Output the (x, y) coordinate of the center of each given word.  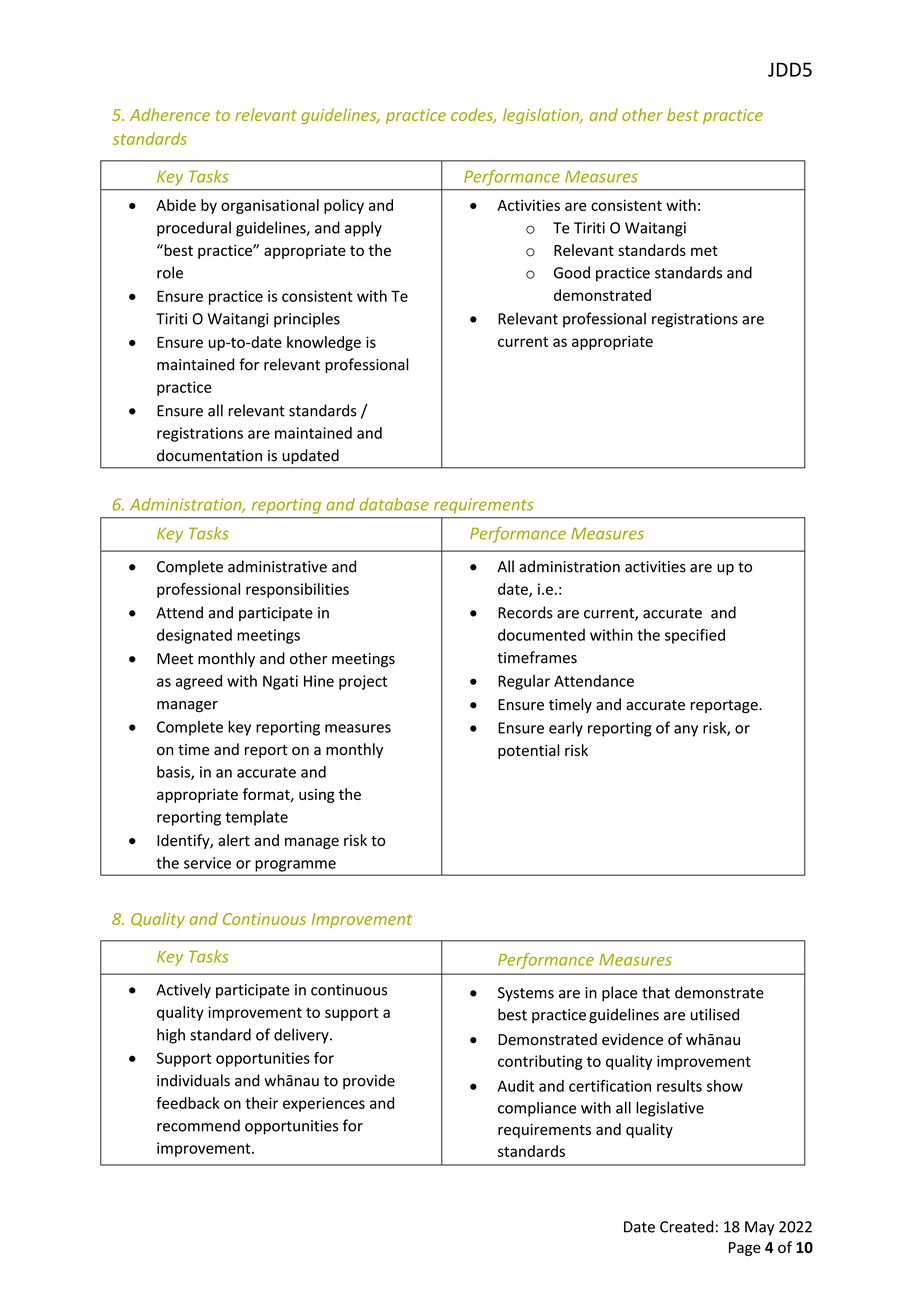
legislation (542, 116)
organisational (270, 206)
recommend (198, 1125)
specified (695, 636)
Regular (524, 682)
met (704, 251)
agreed (199, 682)
